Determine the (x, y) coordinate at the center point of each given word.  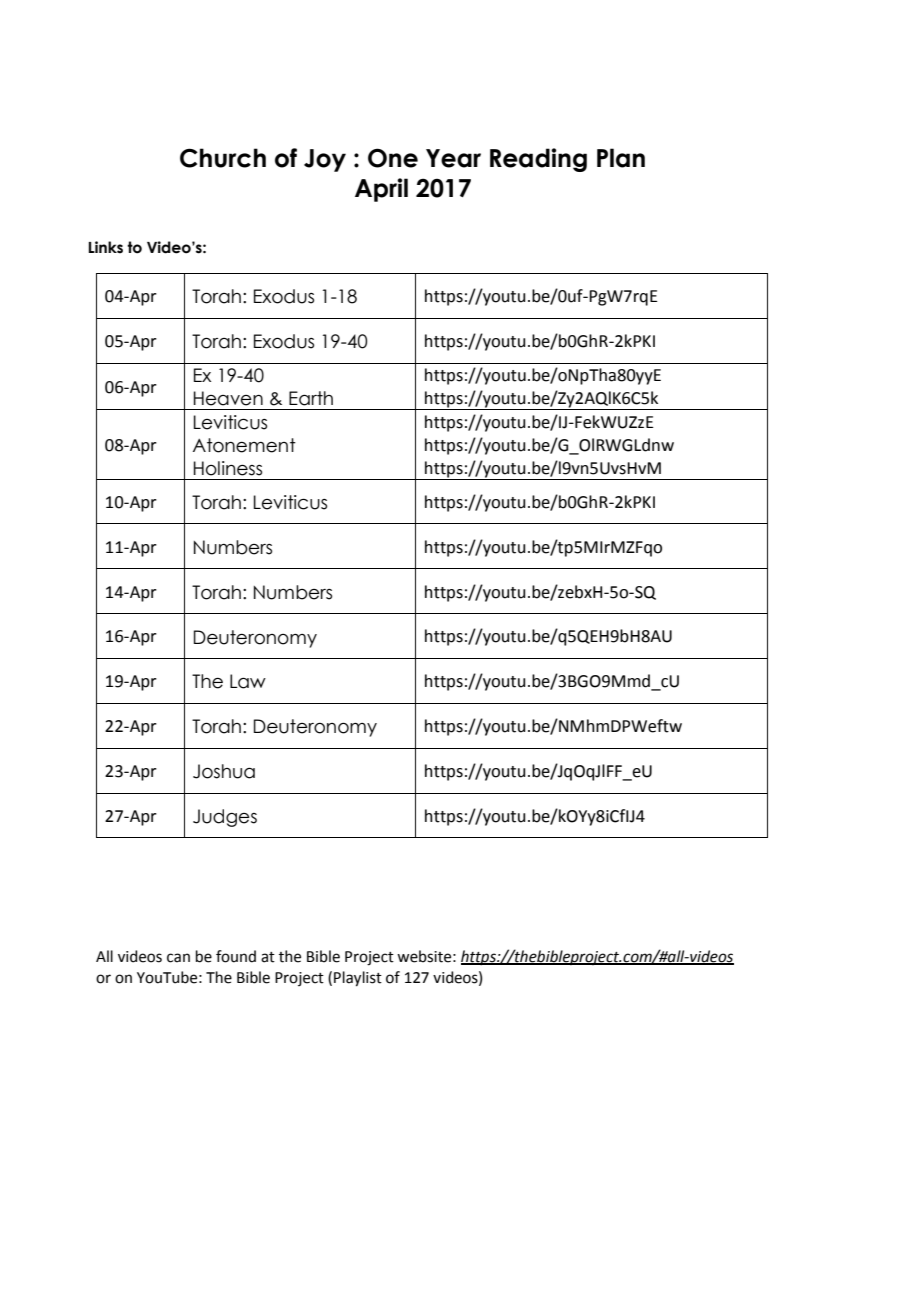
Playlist (358, 979)
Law (248, 681)
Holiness (228, 468)
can (178, 958)
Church (223, 158)
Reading (538, 160)
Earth (311, 398)
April (381, 190)
